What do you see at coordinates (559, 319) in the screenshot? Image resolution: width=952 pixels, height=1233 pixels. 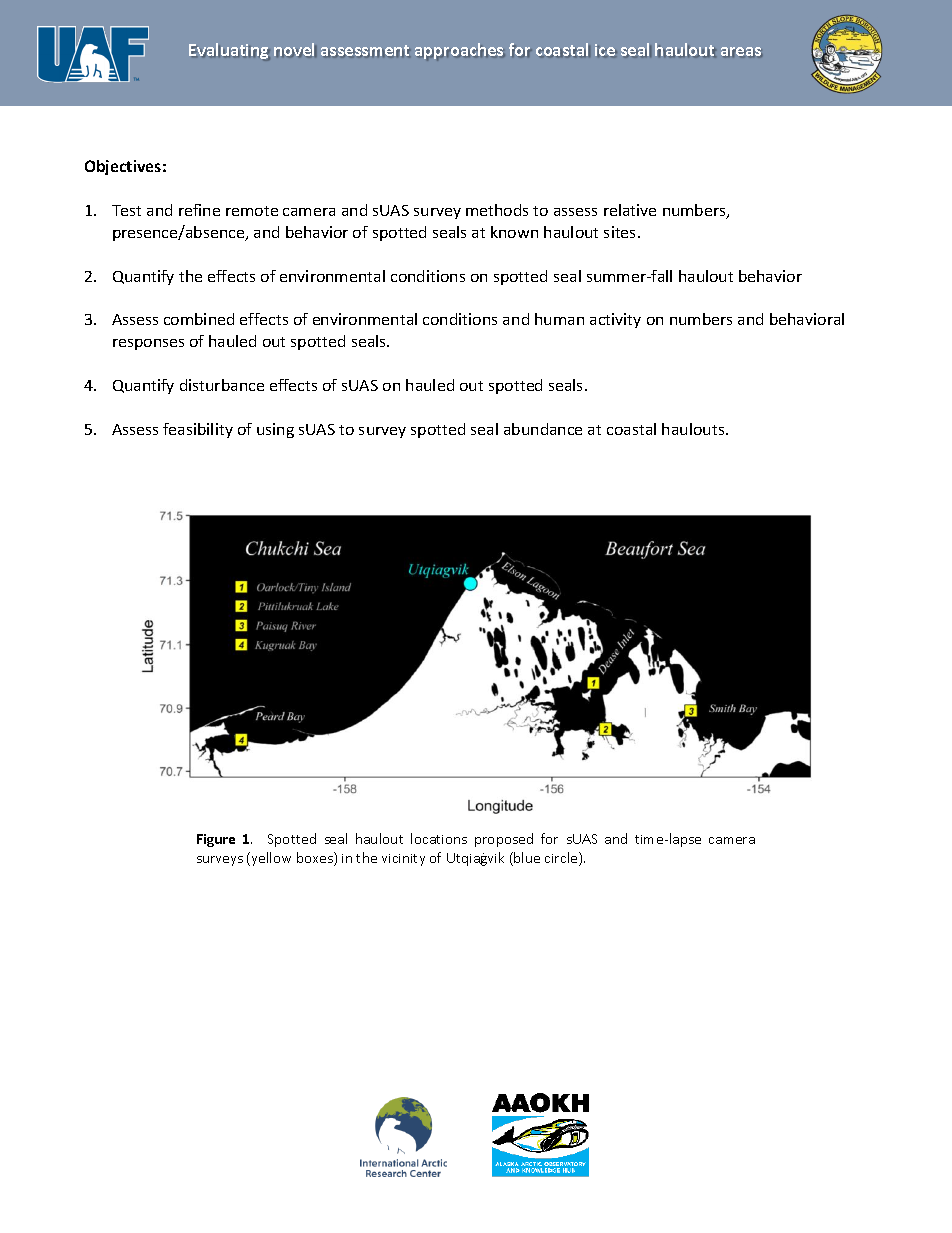 I see `human` at bounding box center [559, 319].
